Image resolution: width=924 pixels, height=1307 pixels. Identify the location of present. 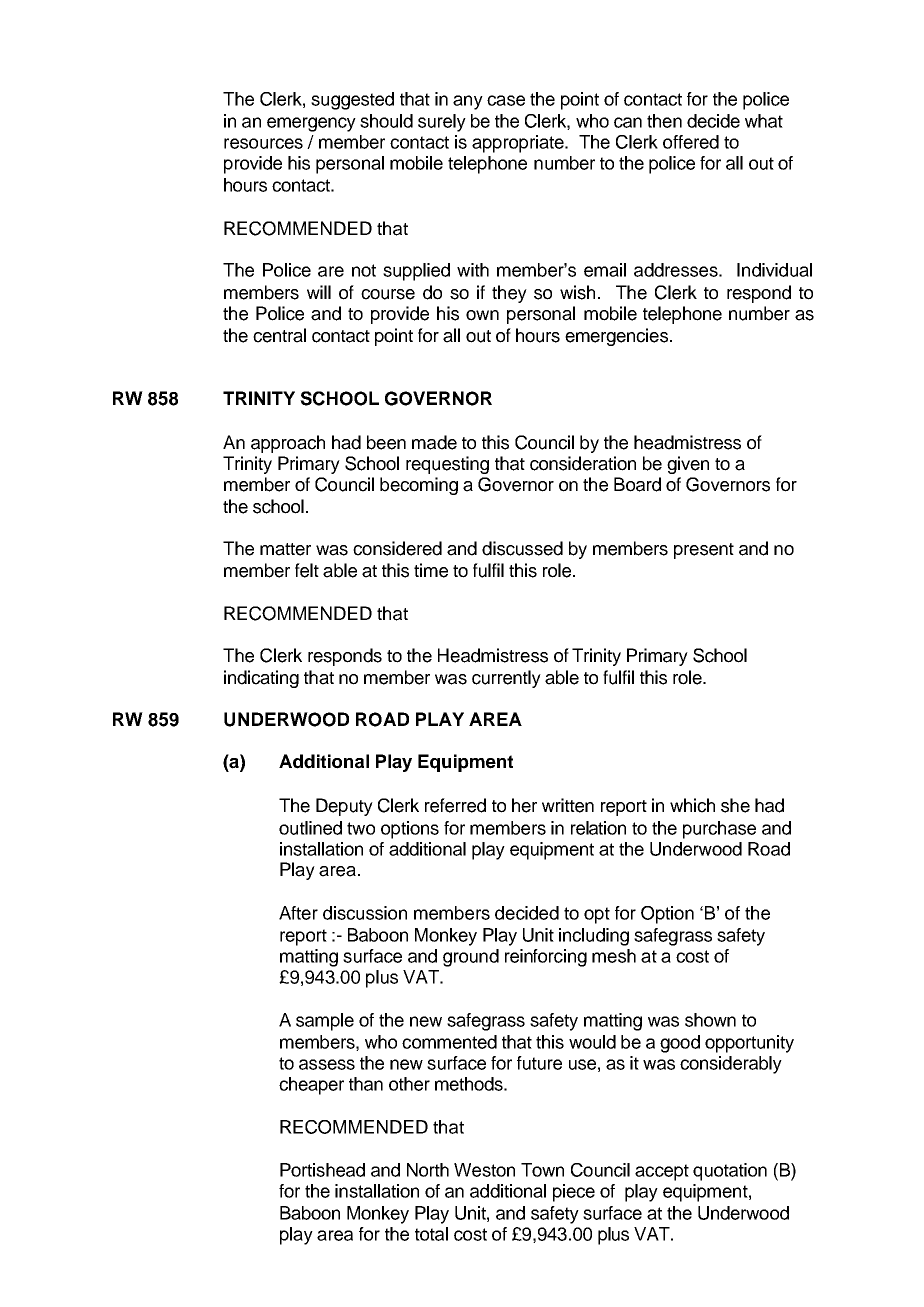
(704, 551).
